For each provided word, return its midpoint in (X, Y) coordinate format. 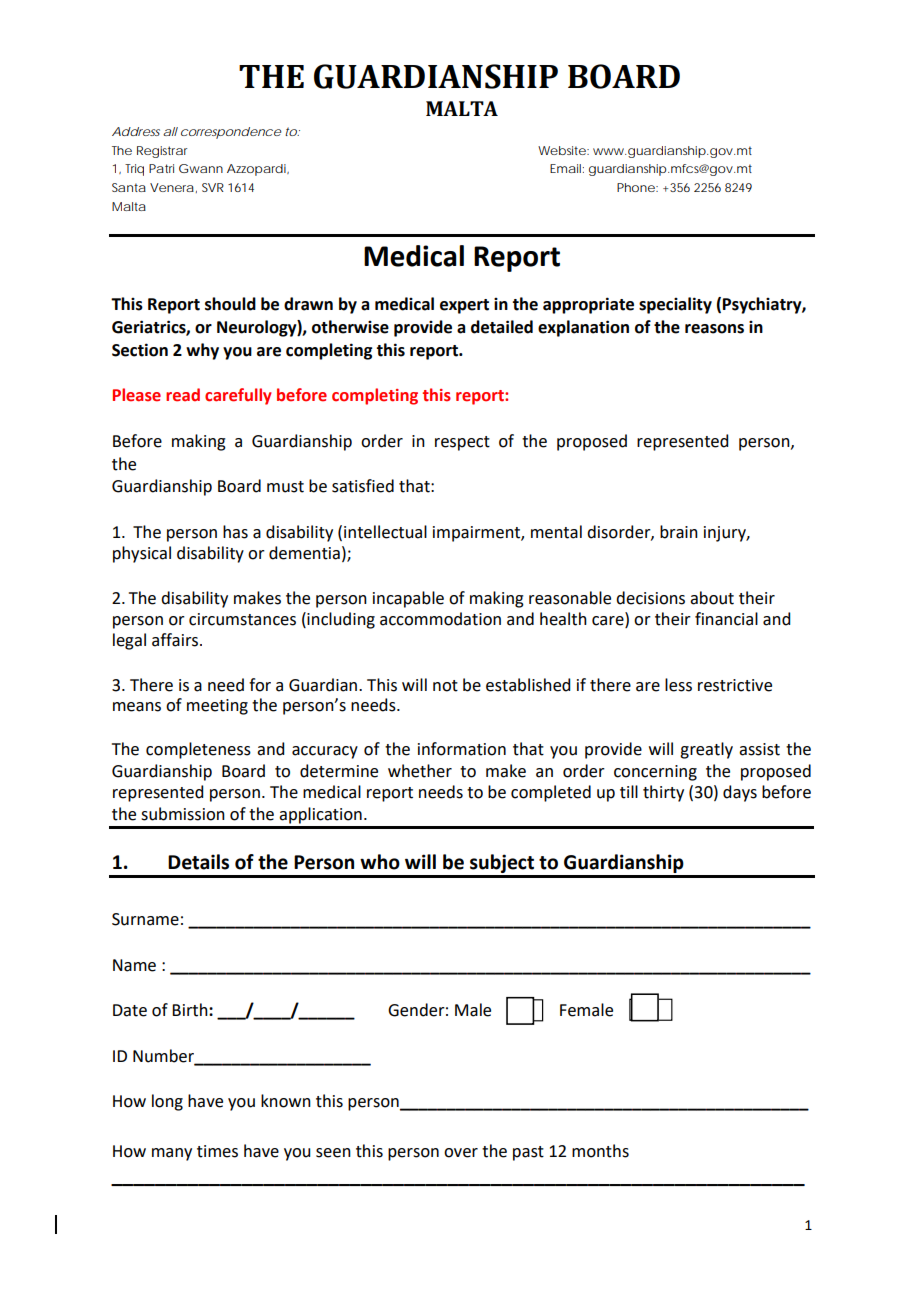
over (461, 1153)
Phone (636, 187)
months (600, 1151)
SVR (213, 187)
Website (562, 150)
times (217, 1151)
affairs (176, 640)
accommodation (440, 619)
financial (726, 619)
